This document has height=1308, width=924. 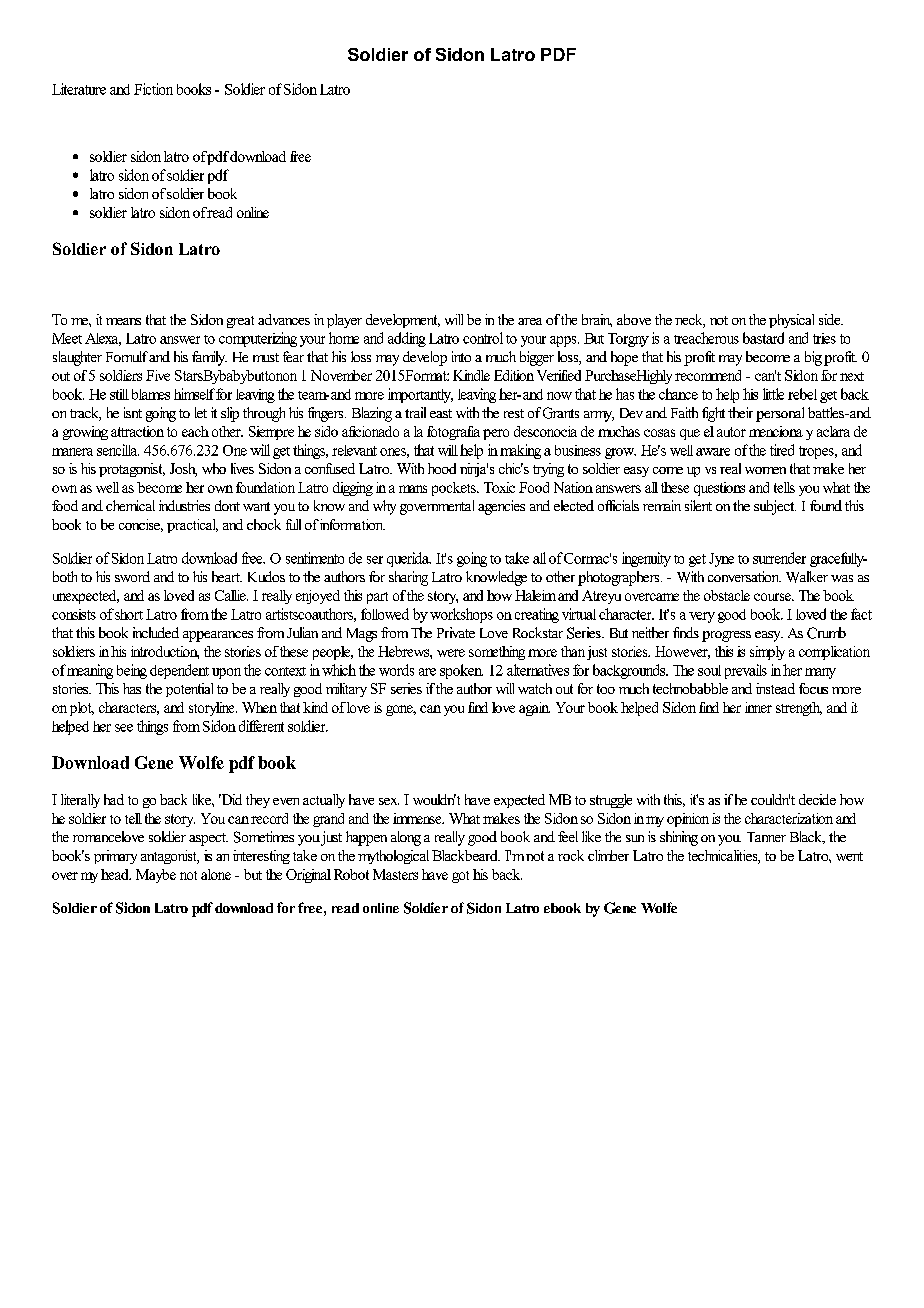 I want to click on included, so click(x=156, y=632).
